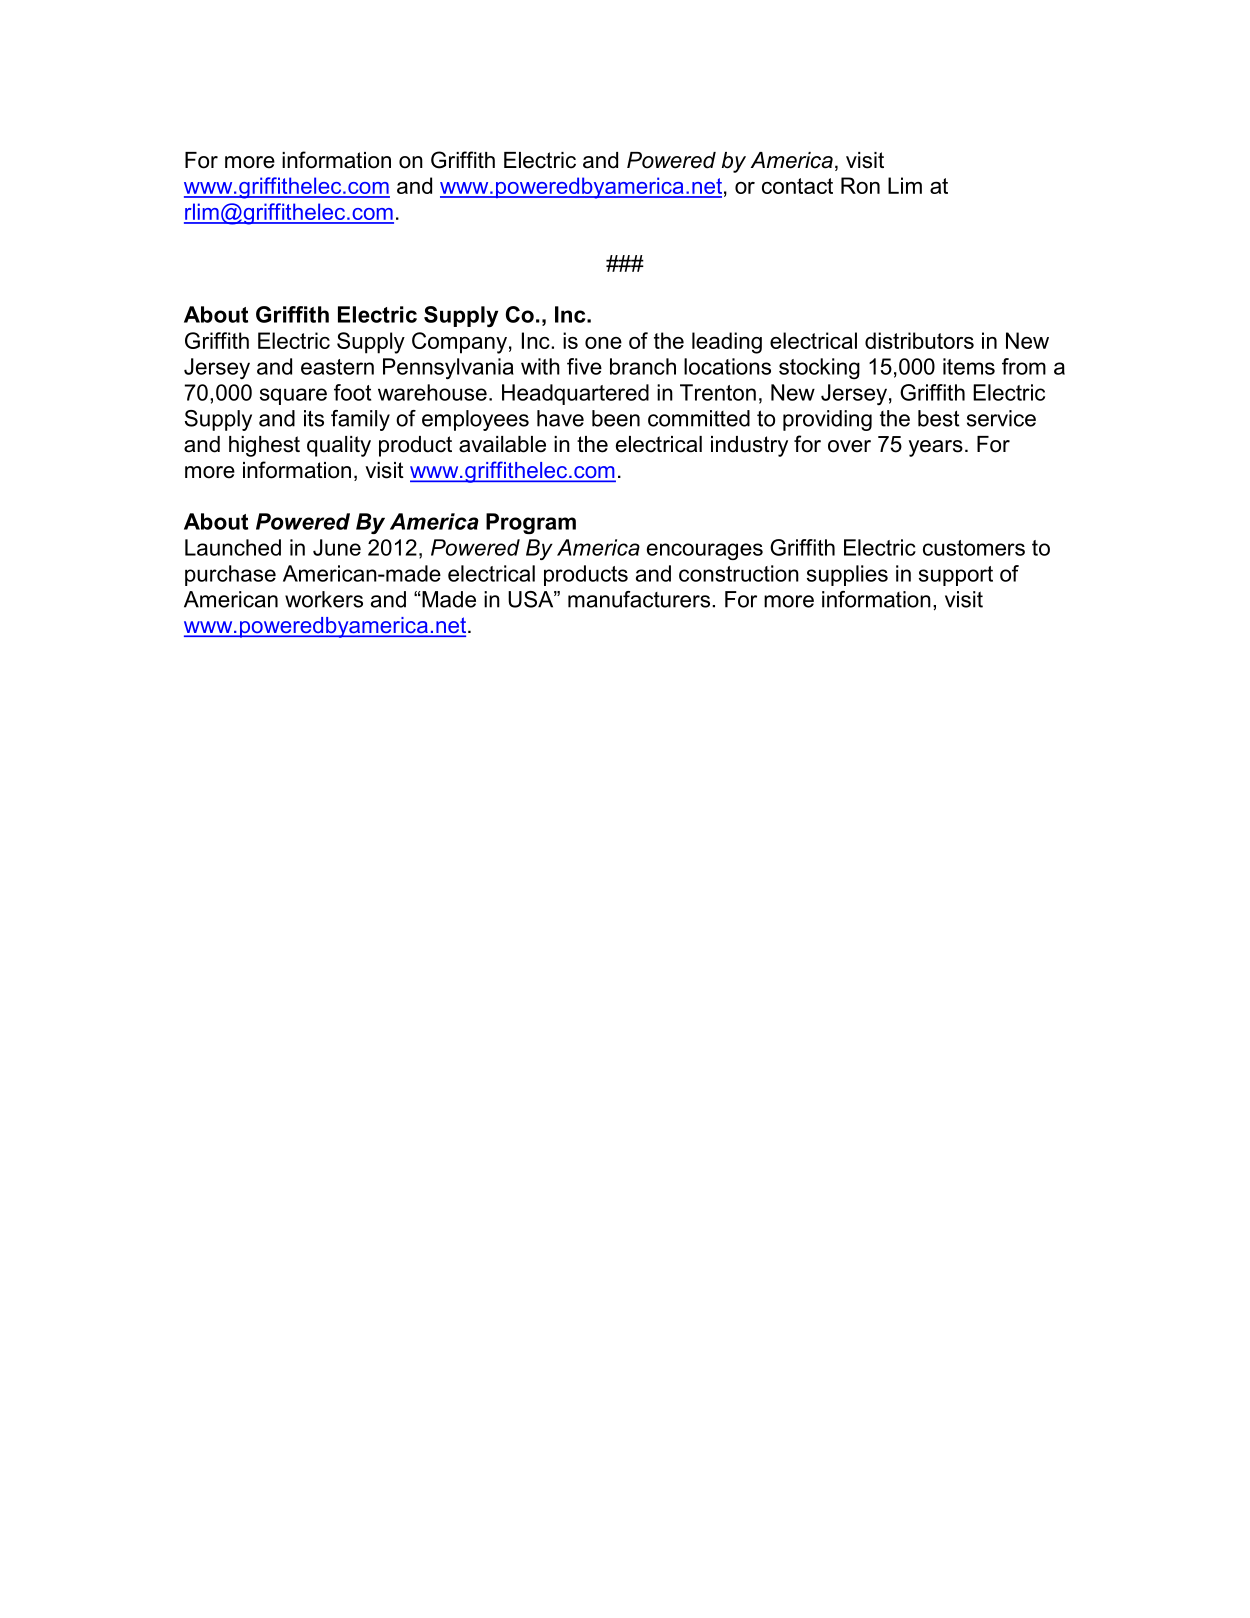  Describe the element at coordinates (352, 392) in the screenshot. I see `foot` at that location.
